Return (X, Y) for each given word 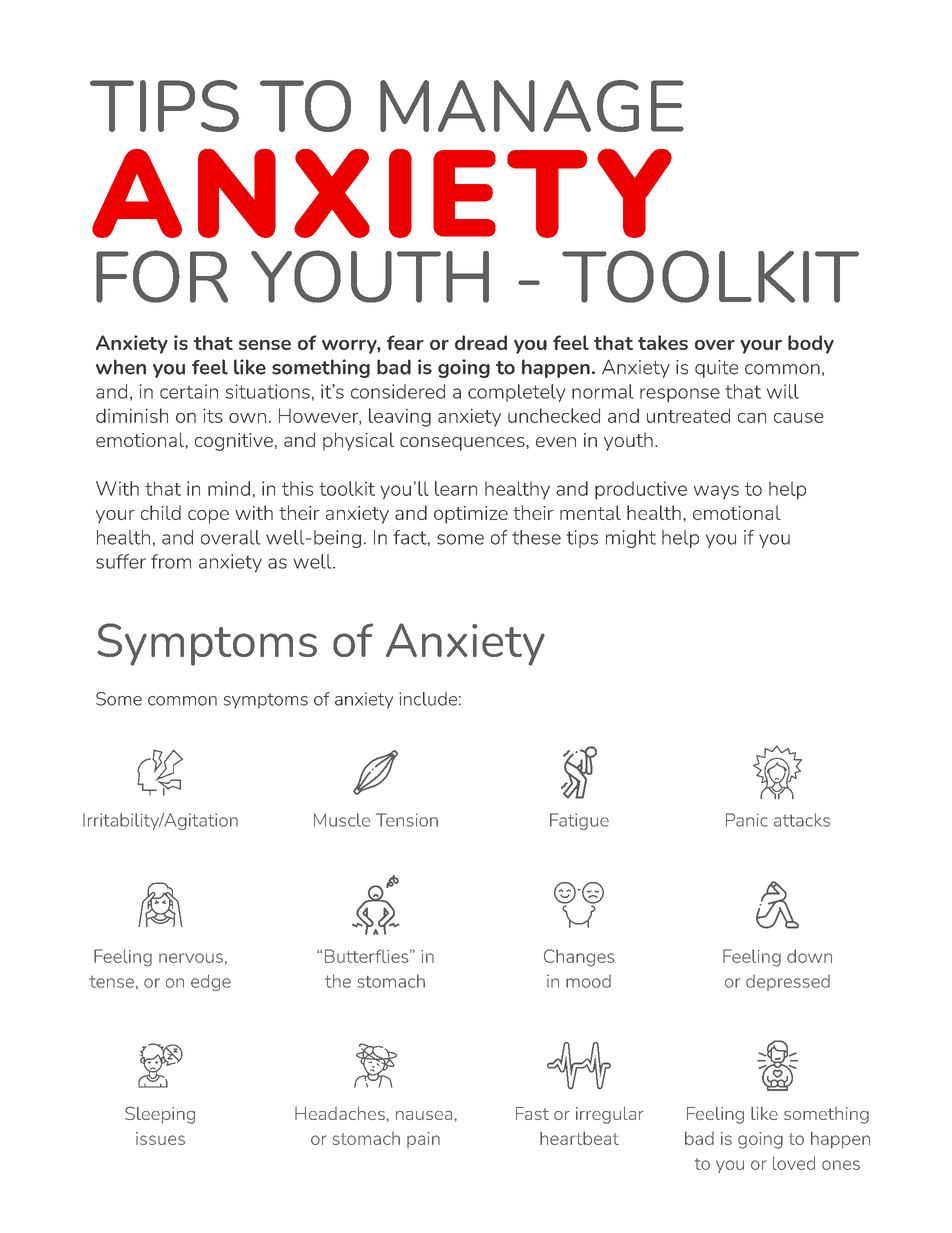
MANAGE (532, 106)
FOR (162, 276)
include (428, 699)
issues (160, 1138)
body (811, 344)
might (631, 539)
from (171, 561)
